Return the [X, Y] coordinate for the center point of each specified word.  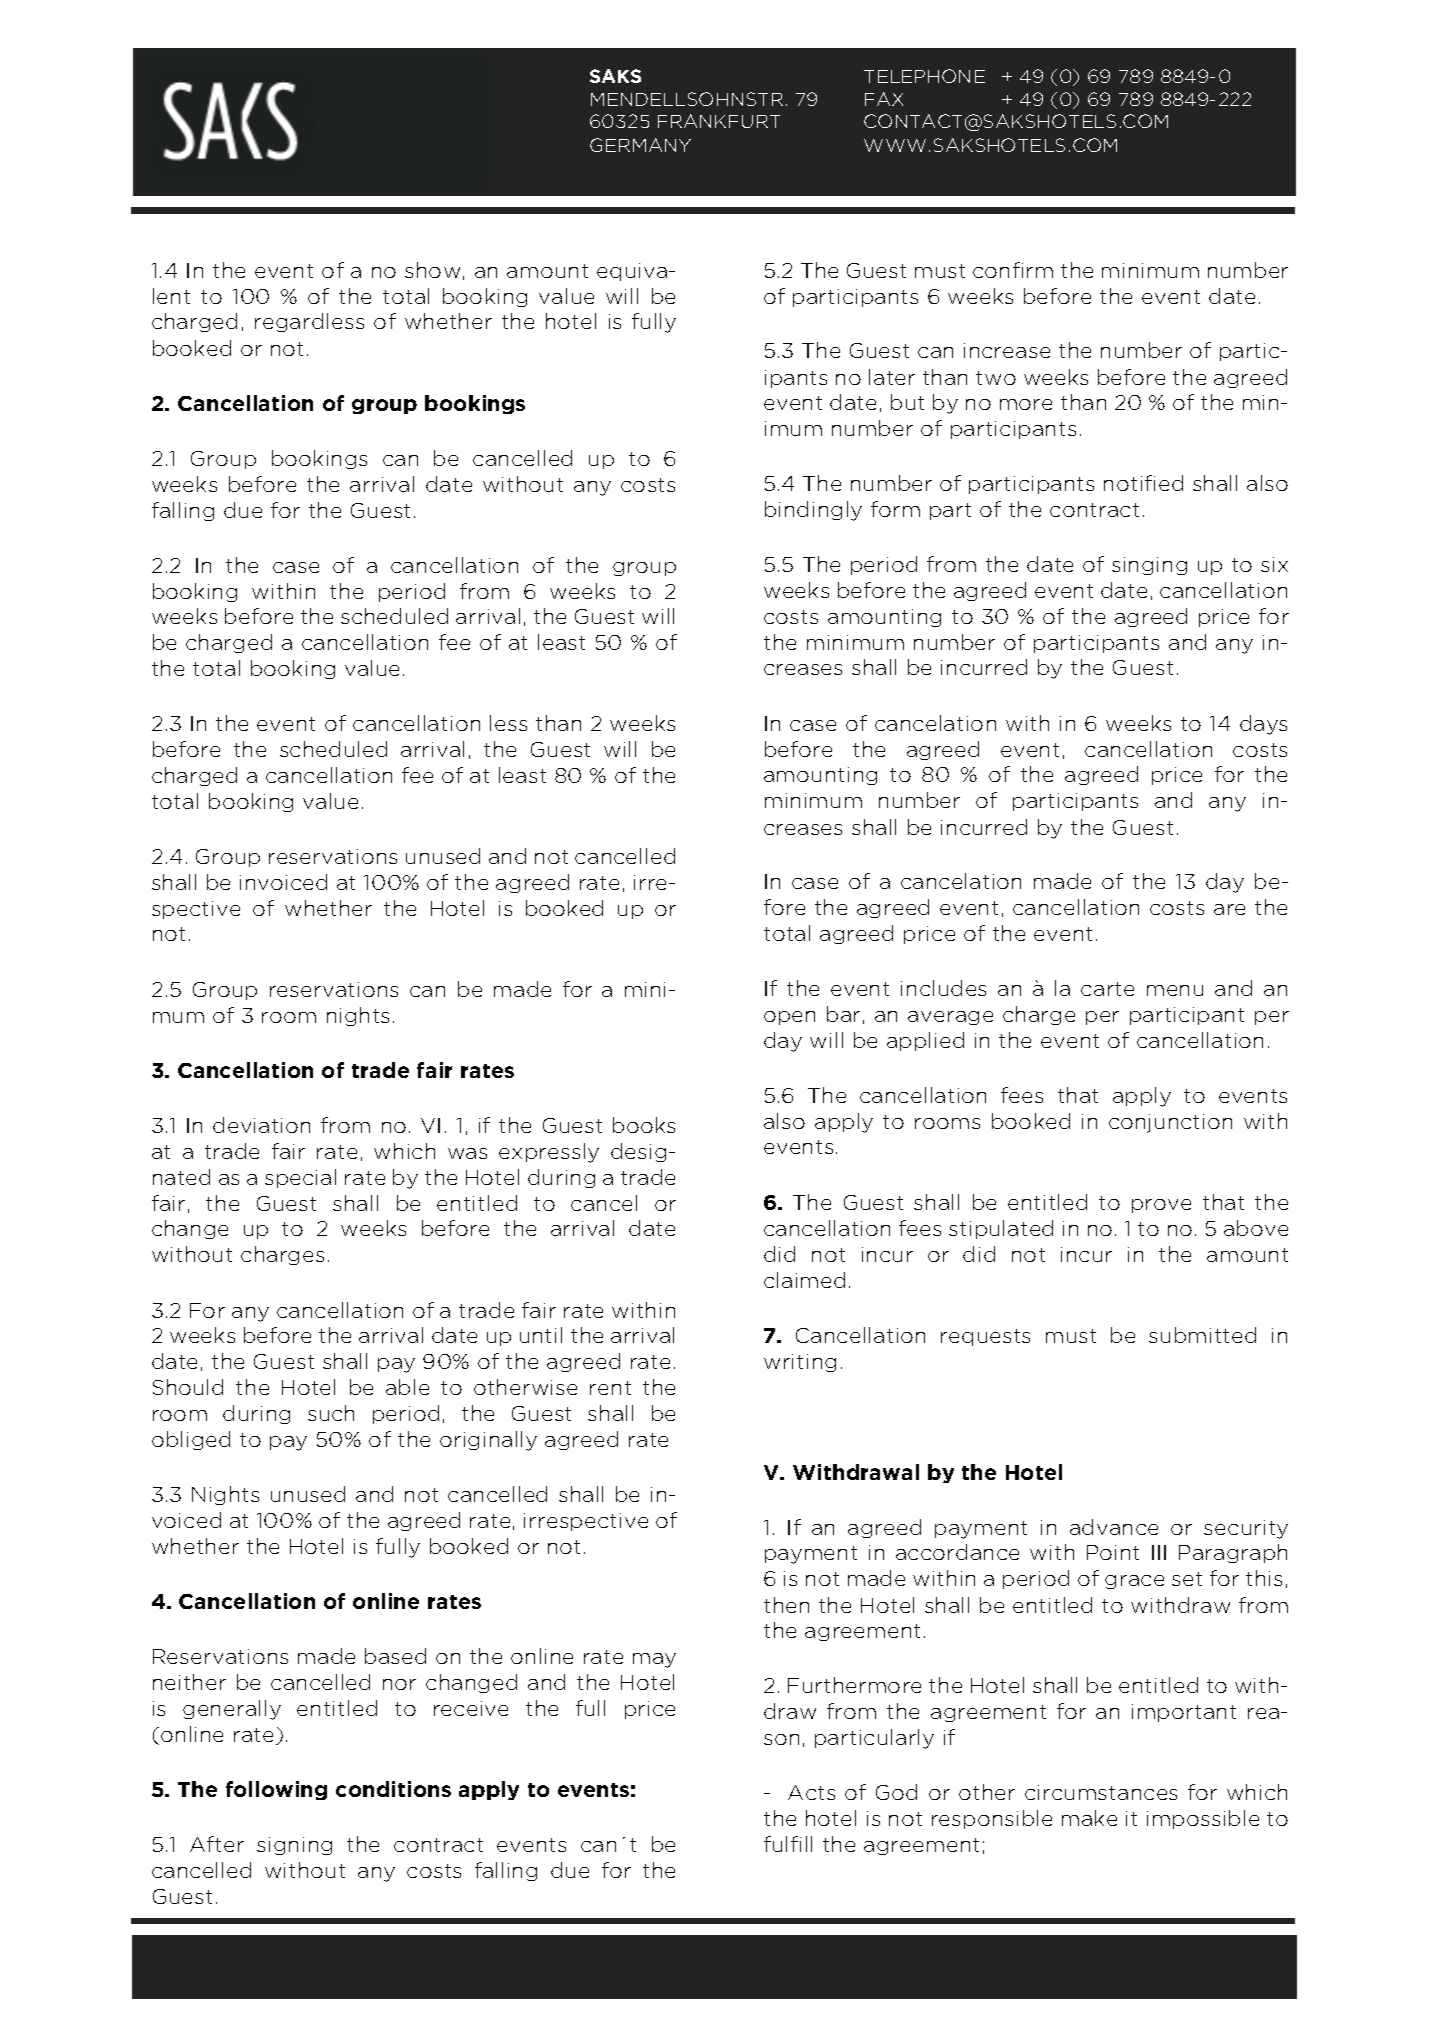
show [432, 270]
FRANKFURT [719, 121]
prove [1161, 1206]
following [276, 1790]
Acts [811, 1792]
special [300, 1178]
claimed [804, 1280]
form [895, 509]
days [1263, 725]
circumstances [1101, 1792]
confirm [1013, 270]
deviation [261, 1125]
